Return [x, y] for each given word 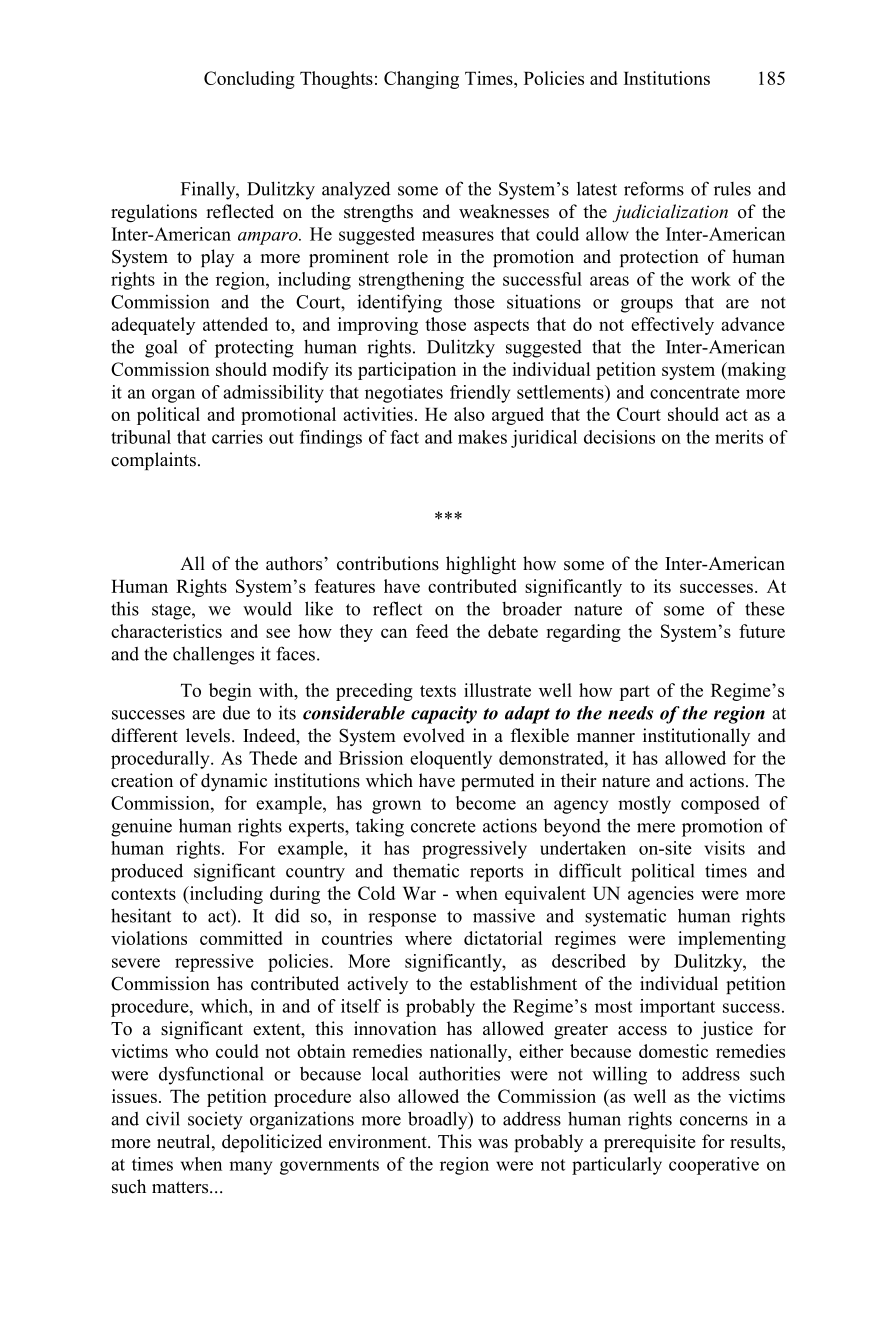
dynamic [234, 782]
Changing [421, 80]
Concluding [249, 80]
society [215, 1121]
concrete [443, 827]
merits [739, 437]
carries [237, 437]
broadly [439, 1120]
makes [482, 437]
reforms [654, 188]
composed [720, 805]
